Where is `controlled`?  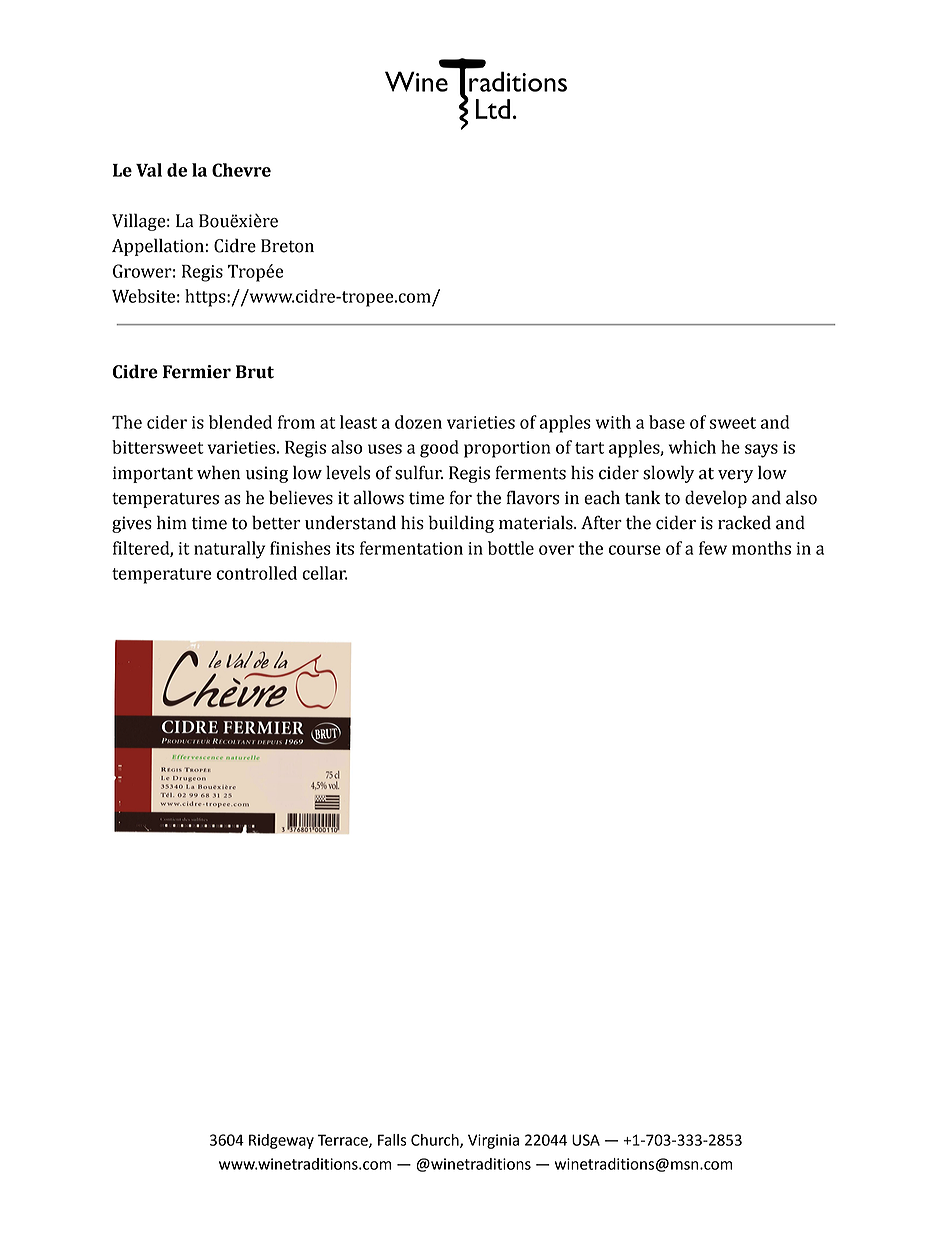 controlled is located at coordinates (257, 573).
